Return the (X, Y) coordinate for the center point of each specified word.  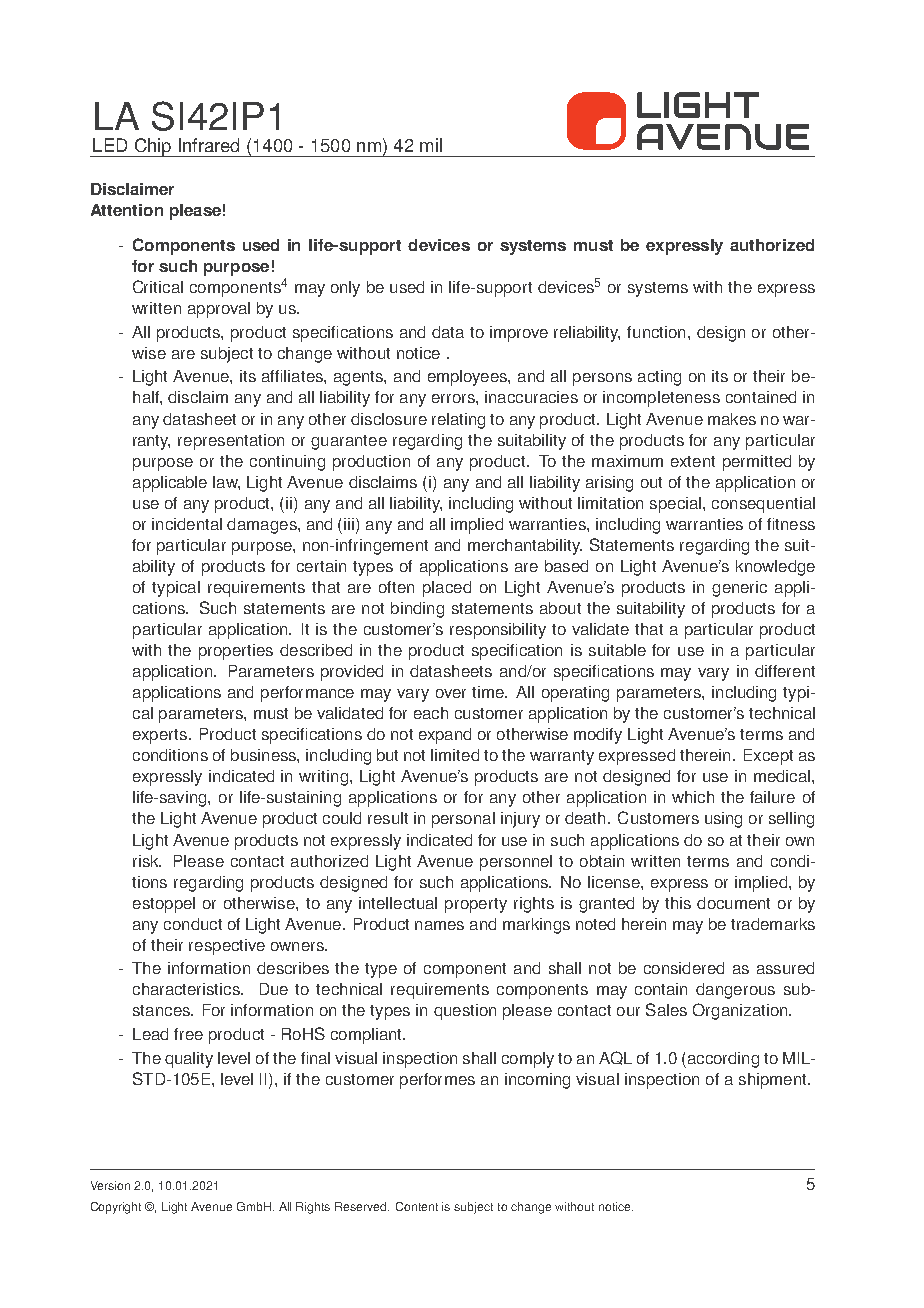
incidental (187, 524)
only (345, 289)
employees (468, 378)
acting (659, 378)
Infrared (209, 145)
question (465, 1012)
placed (447, 589)
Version (110, 1185)
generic (739, 589)
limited (455, 755)
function (656, 332)
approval (219, 310)
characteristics (187, 989)
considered (684, 968)
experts (161, 736)
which (693, 797)
